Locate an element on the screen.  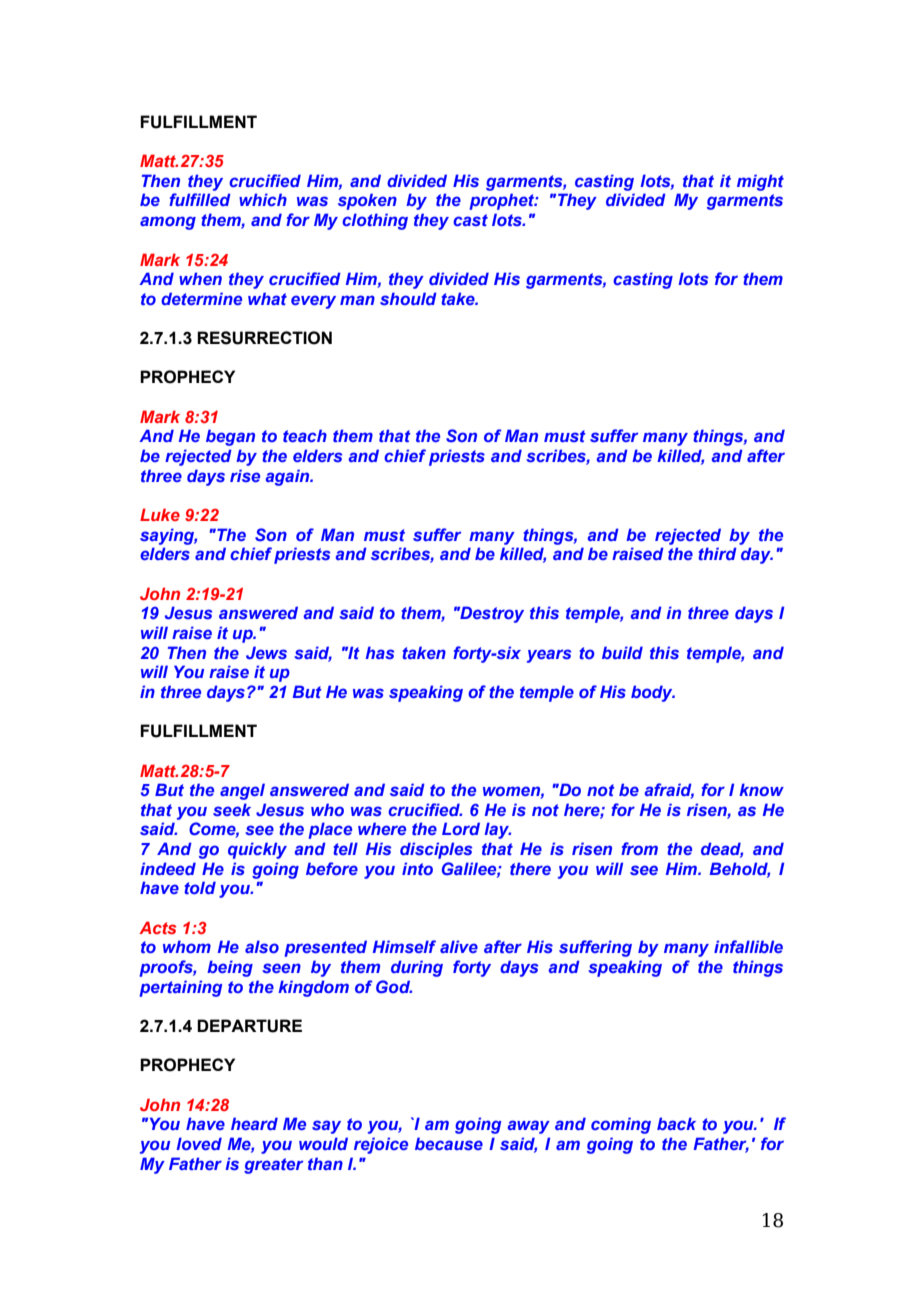
fulfilled is located at coordinates (200, 199).
